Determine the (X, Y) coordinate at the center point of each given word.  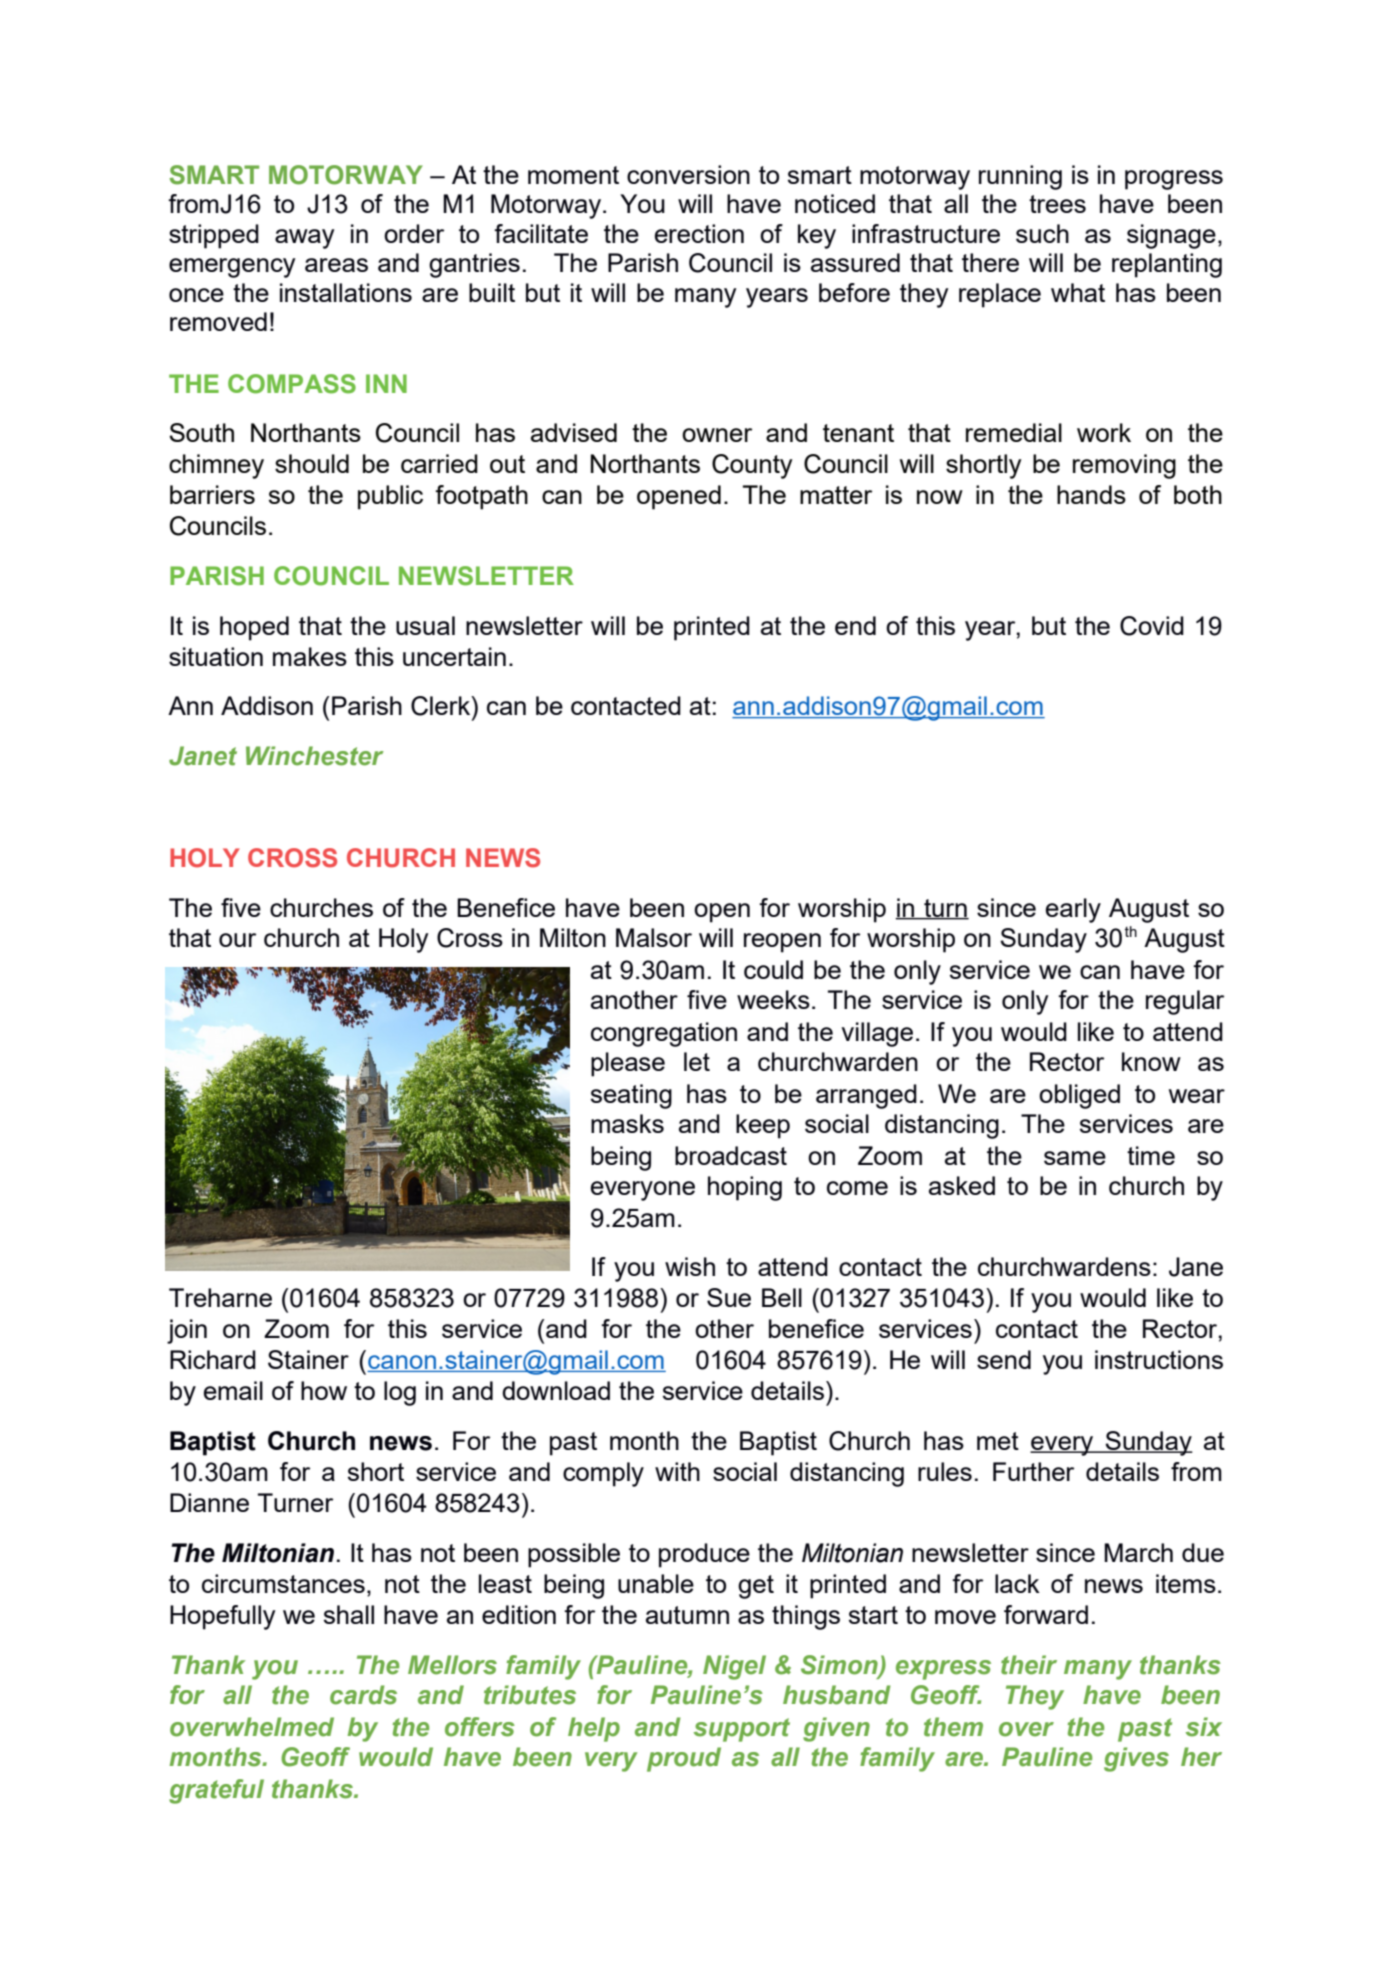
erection (699, 233)
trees (1057, 204)
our (237, 940)
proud (684, 1759)
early (1073, 910)
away (304, 239)
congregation (664, 1034)
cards (363, 1695)
